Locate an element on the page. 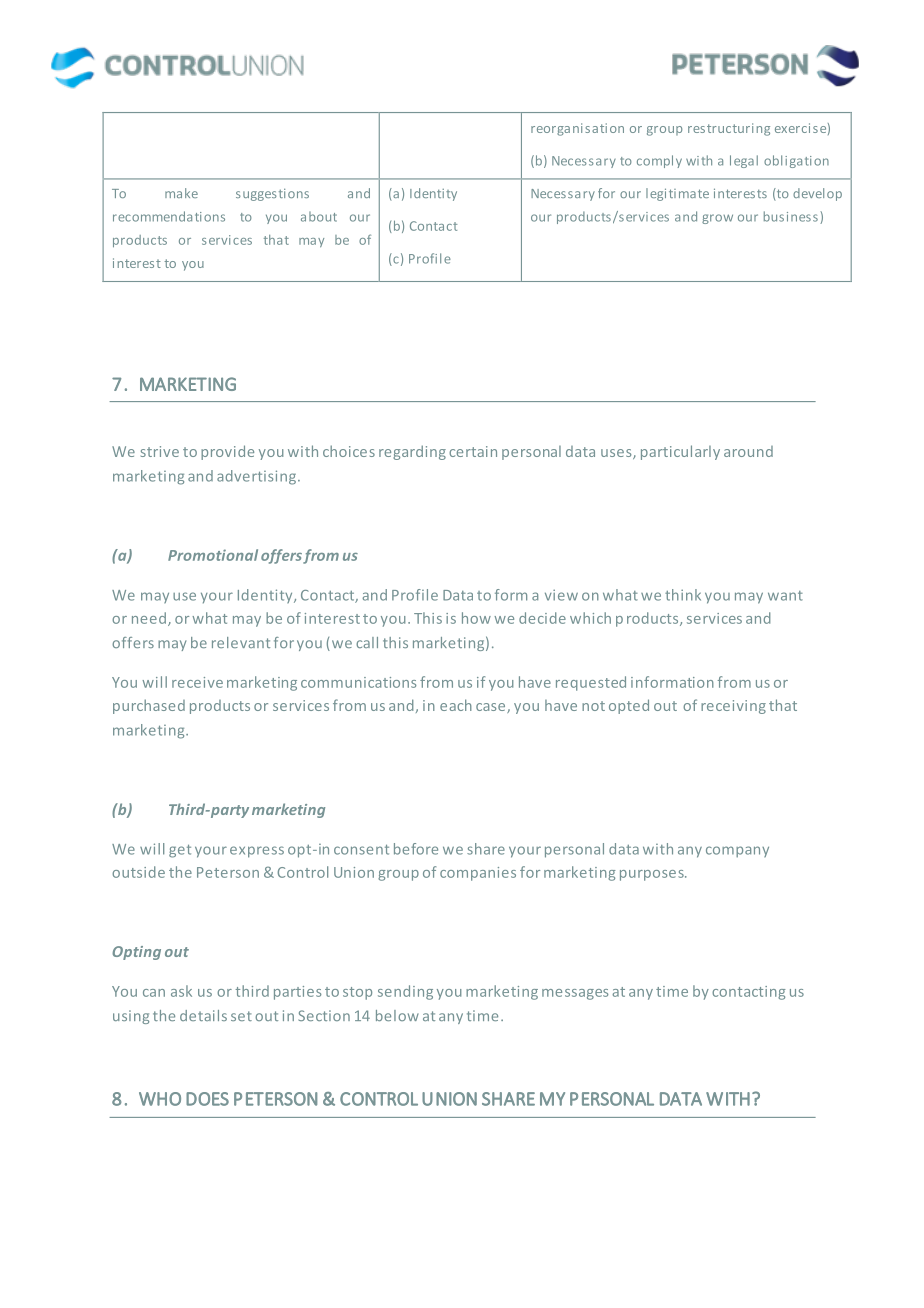 The height and width of the page is (1308, 924). get is located at coordinates (180, 851).
